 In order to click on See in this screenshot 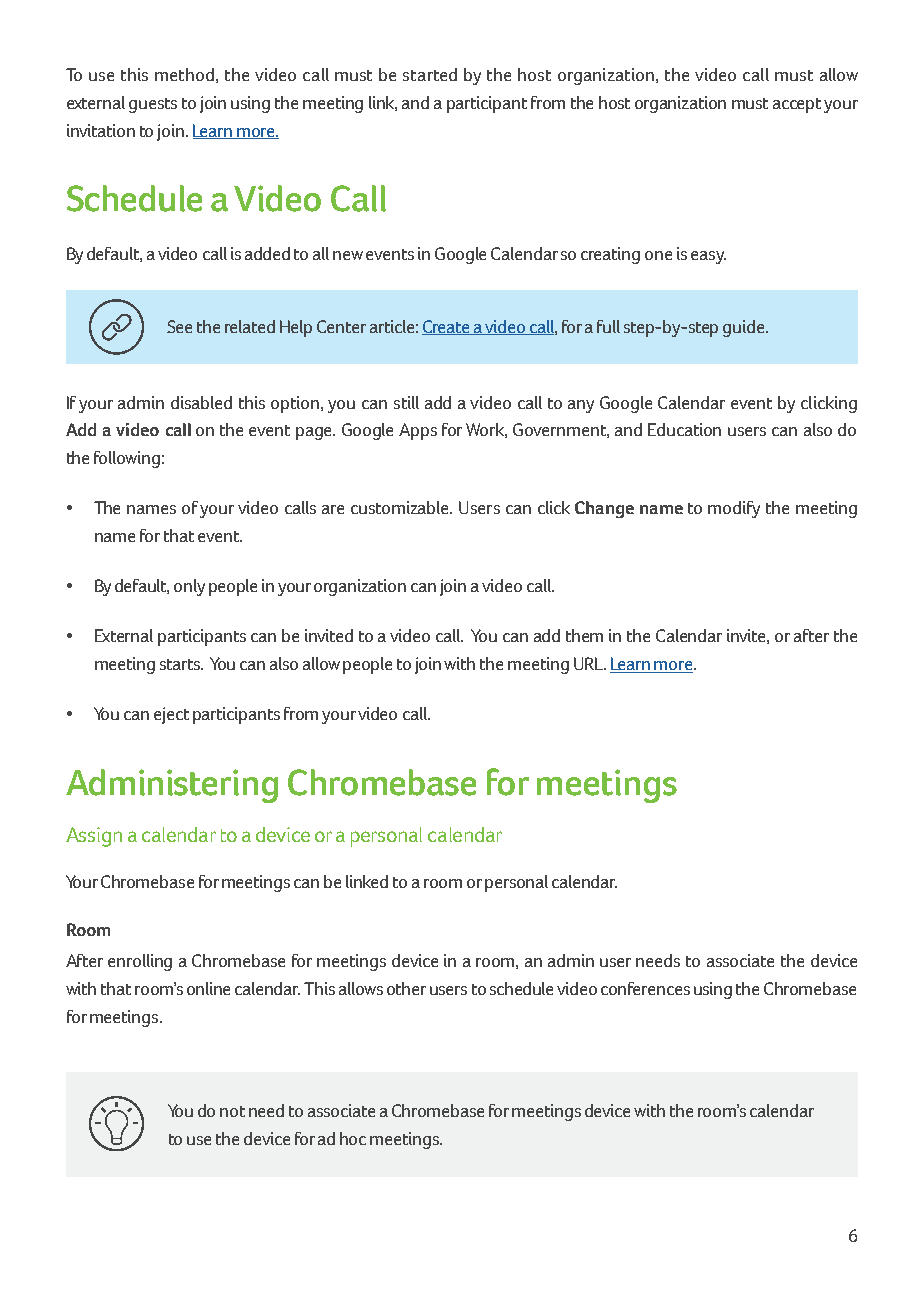, I will do `click(179, 326)`.
